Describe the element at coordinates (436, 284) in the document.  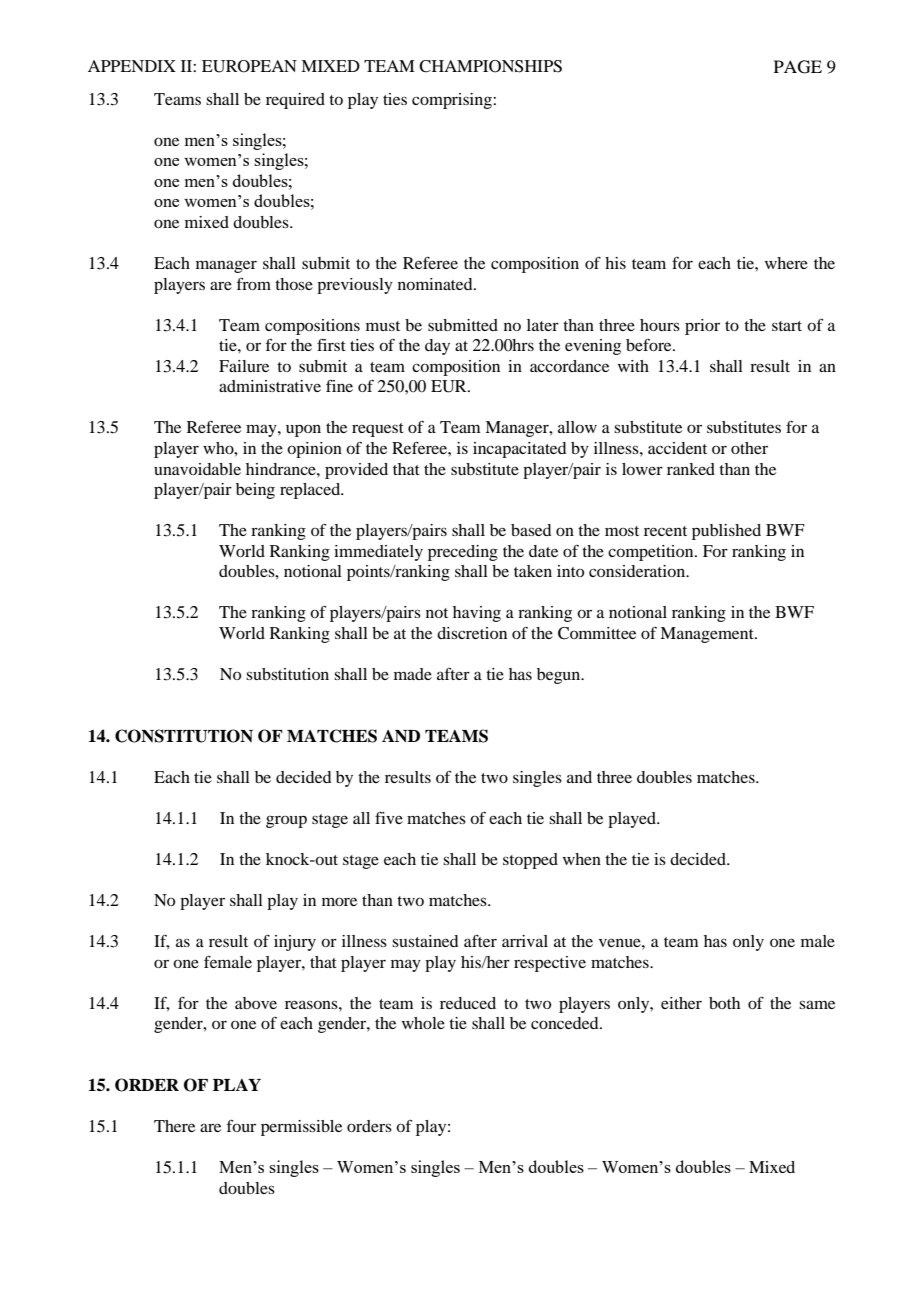
I see `nominated` at that location.
